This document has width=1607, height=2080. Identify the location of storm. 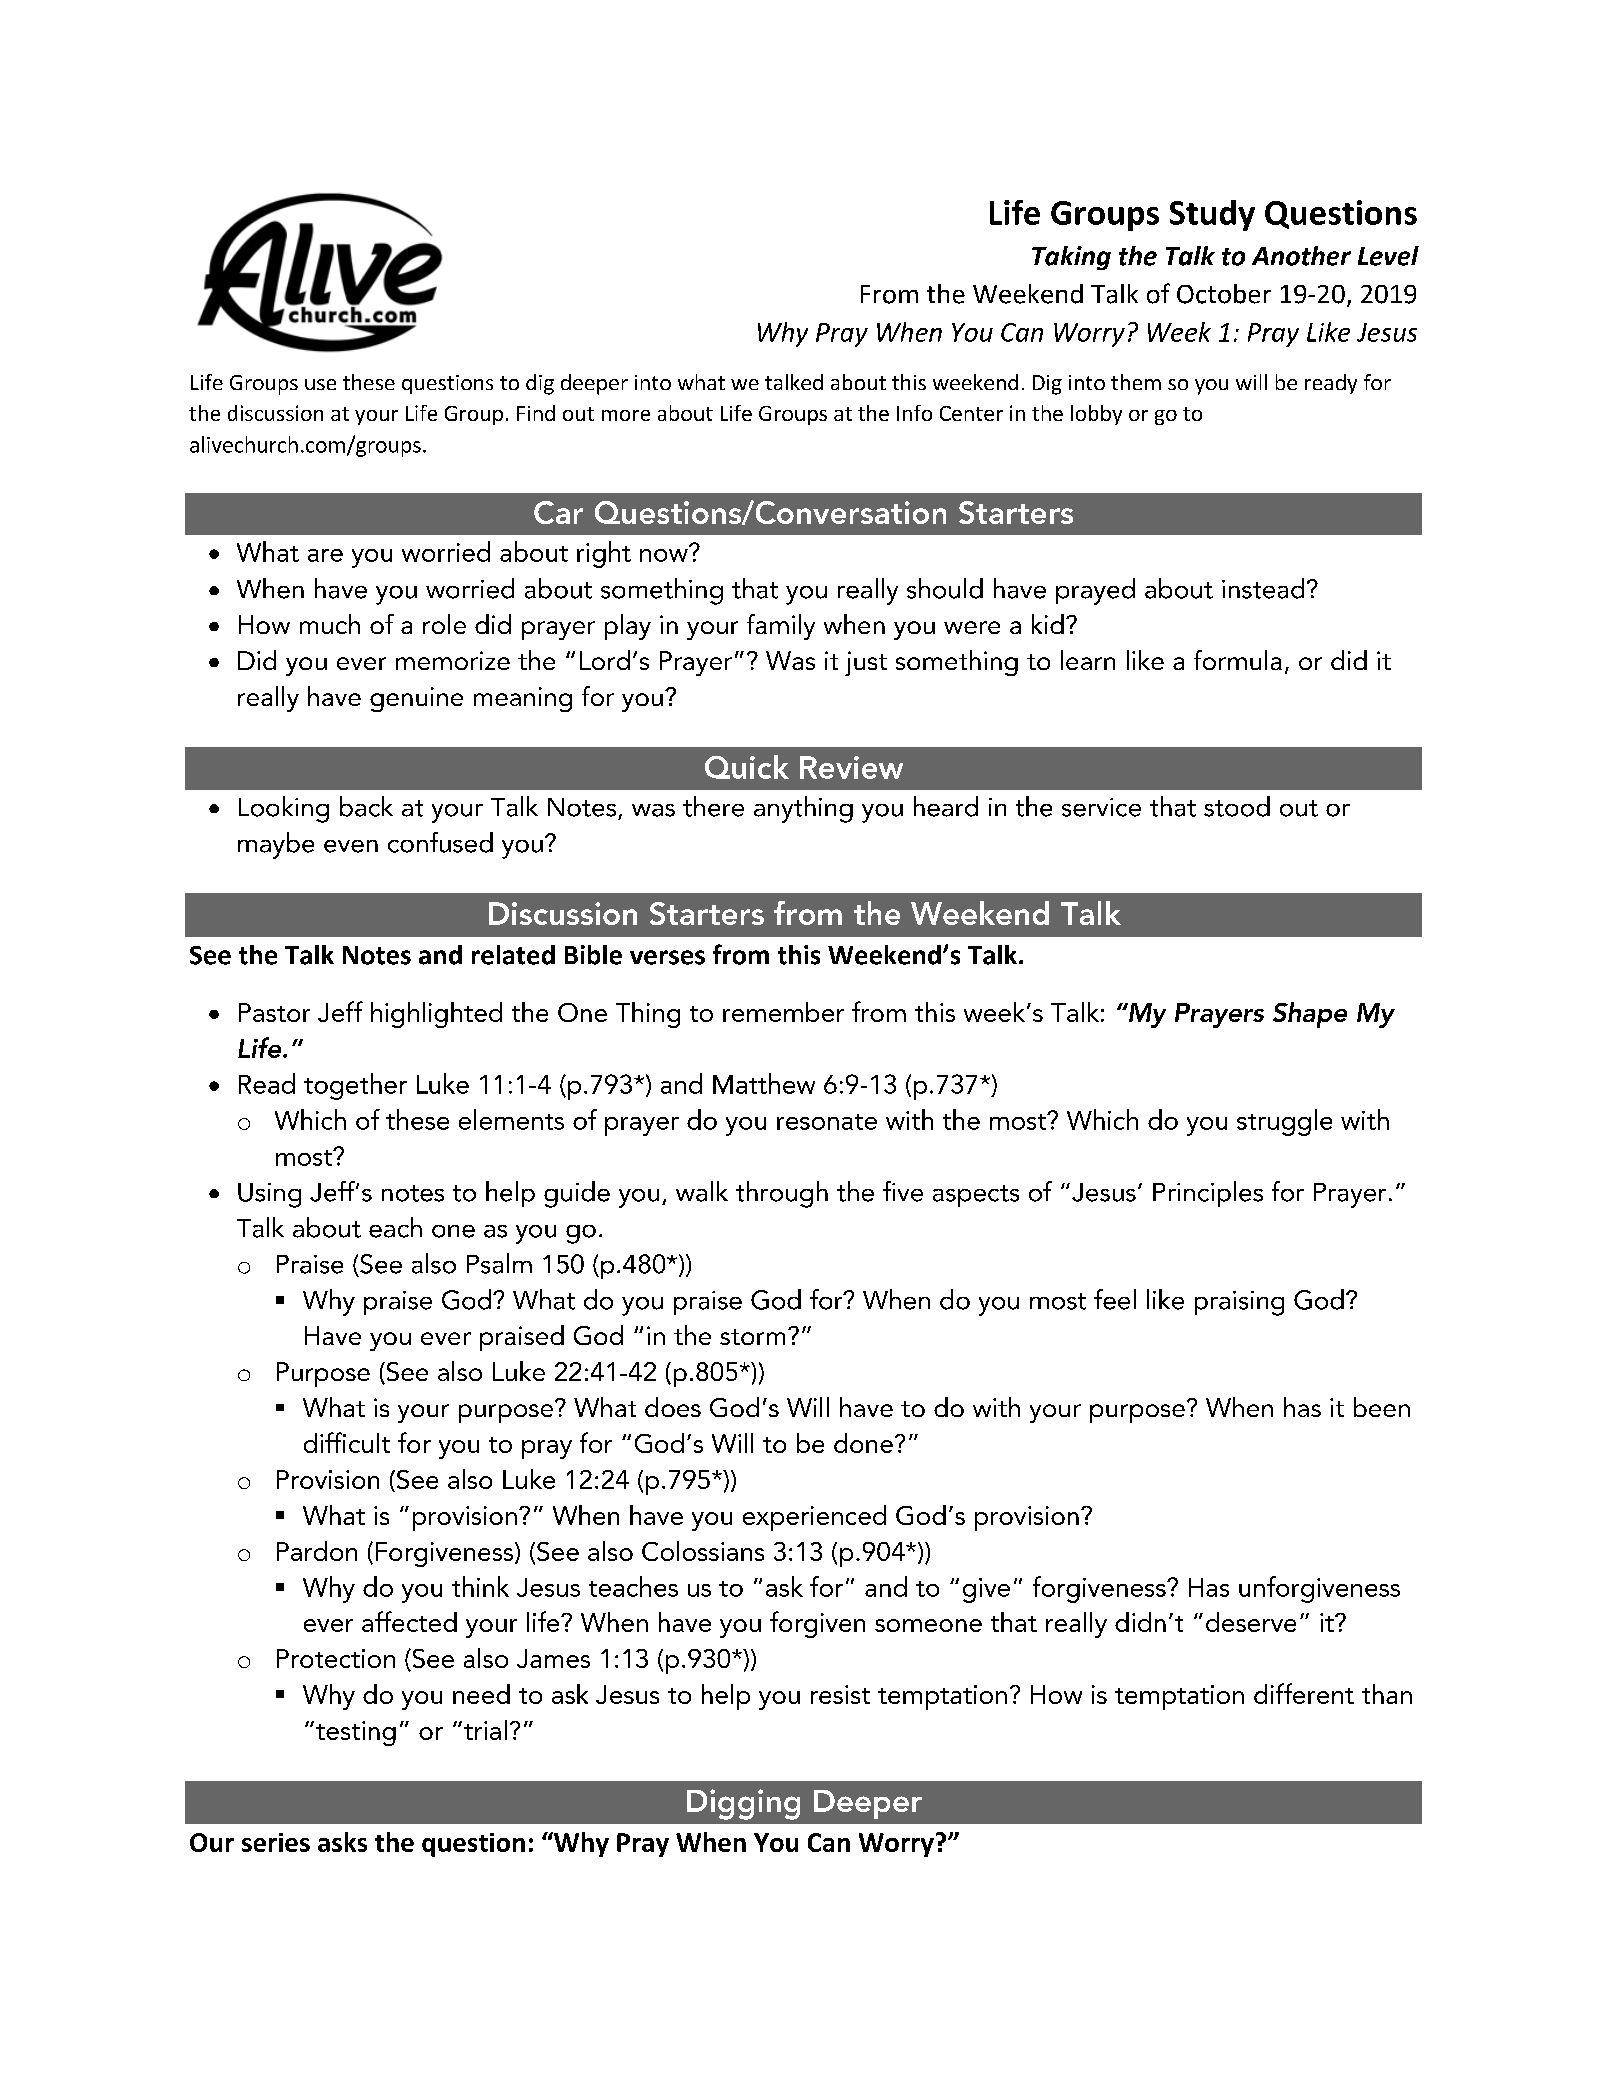
(752, 1337).
